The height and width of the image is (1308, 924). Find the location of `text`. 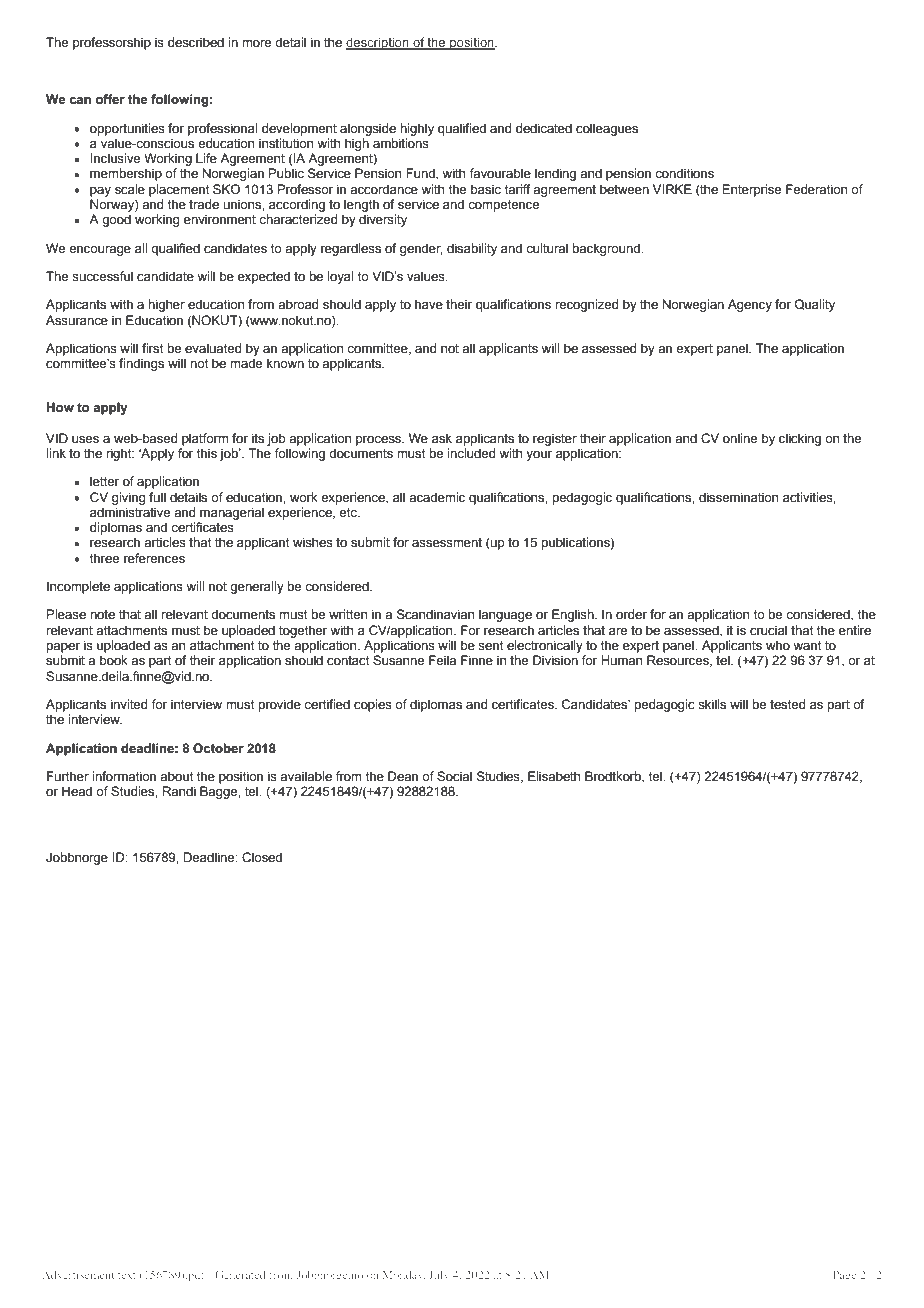

text is located at coordinates (127, 1275).
